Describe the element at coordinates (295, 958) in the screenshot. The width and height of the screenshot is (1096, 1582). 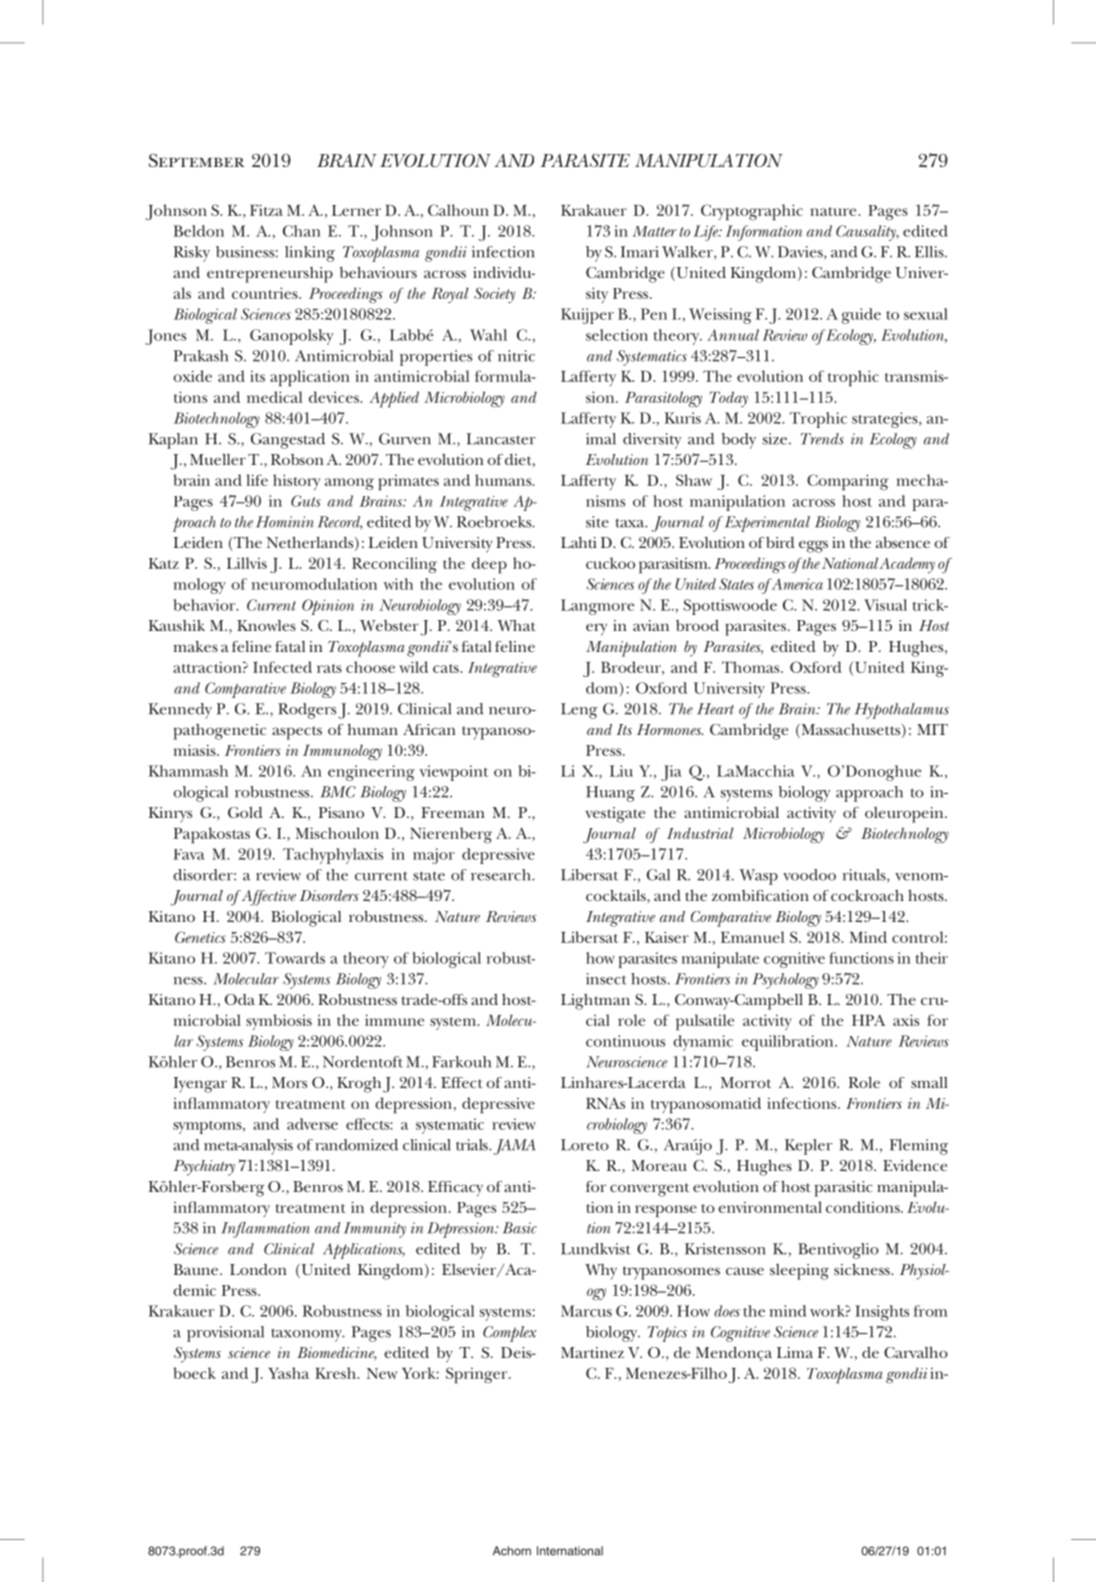
I see `Towards` at that location.
